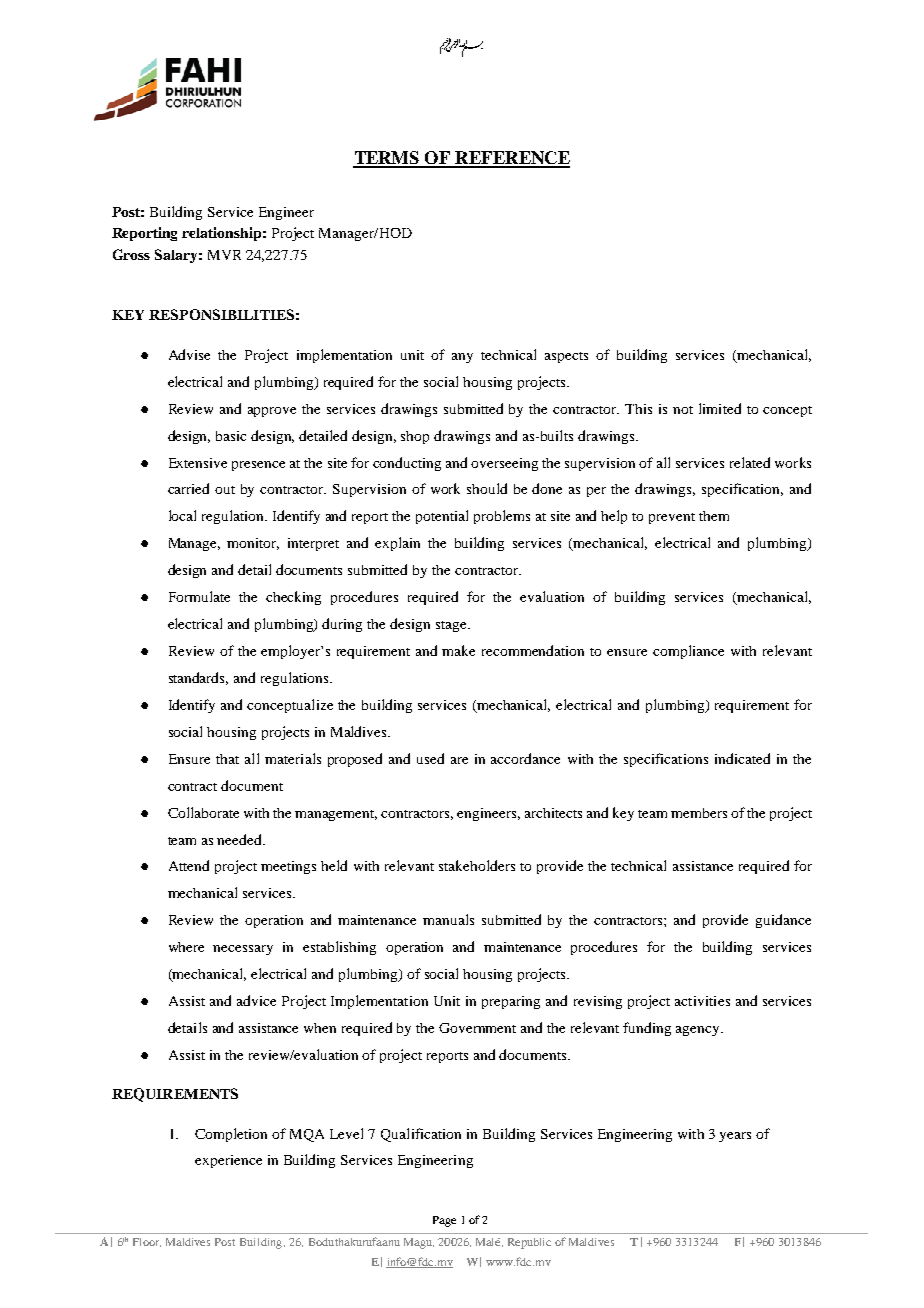 This image has height=1308, width=924. I want to click on standards, so click(198, 678).
